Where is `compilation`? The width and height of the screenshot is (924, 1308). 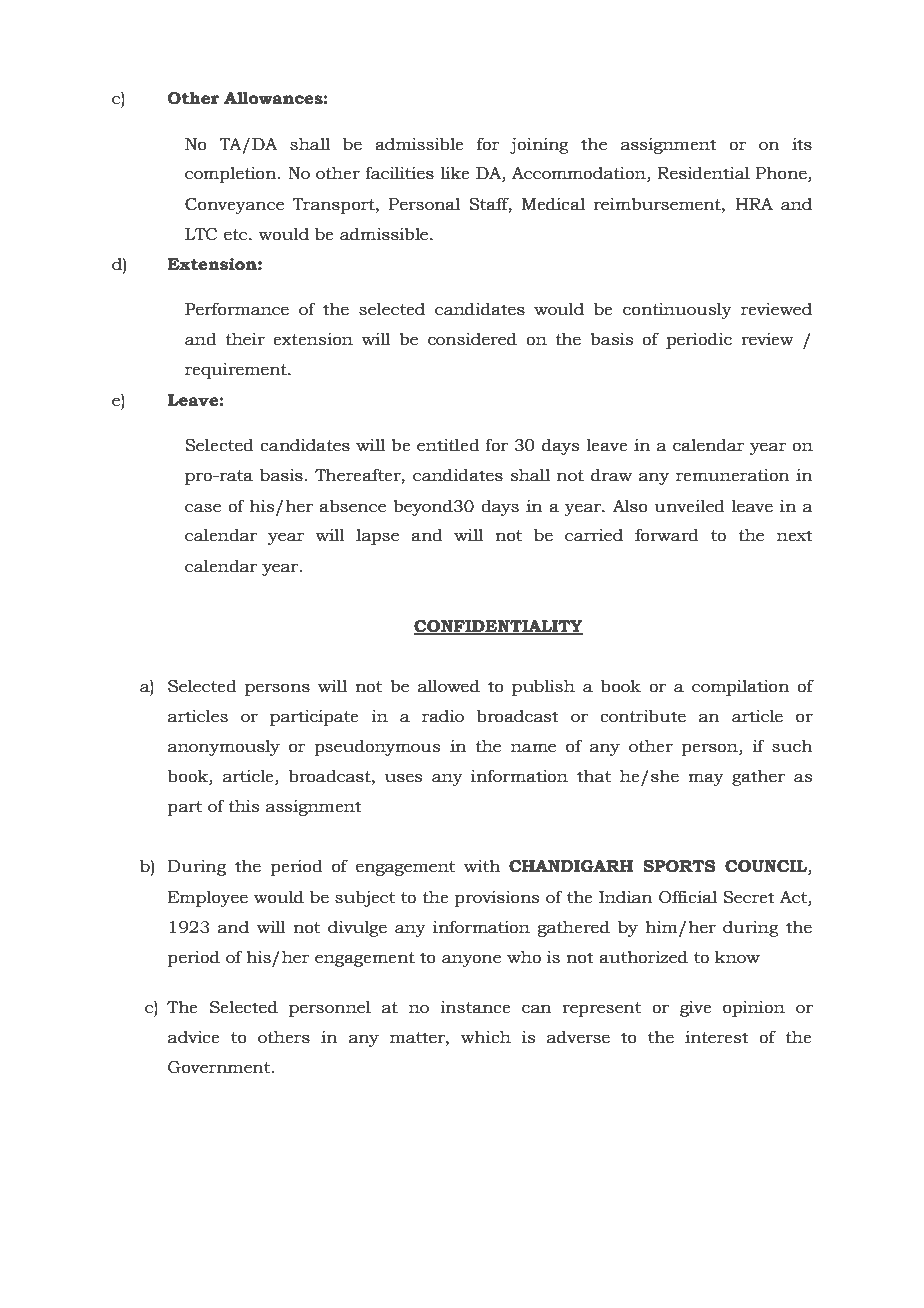
compilation is located at coordinates (740, 687).
